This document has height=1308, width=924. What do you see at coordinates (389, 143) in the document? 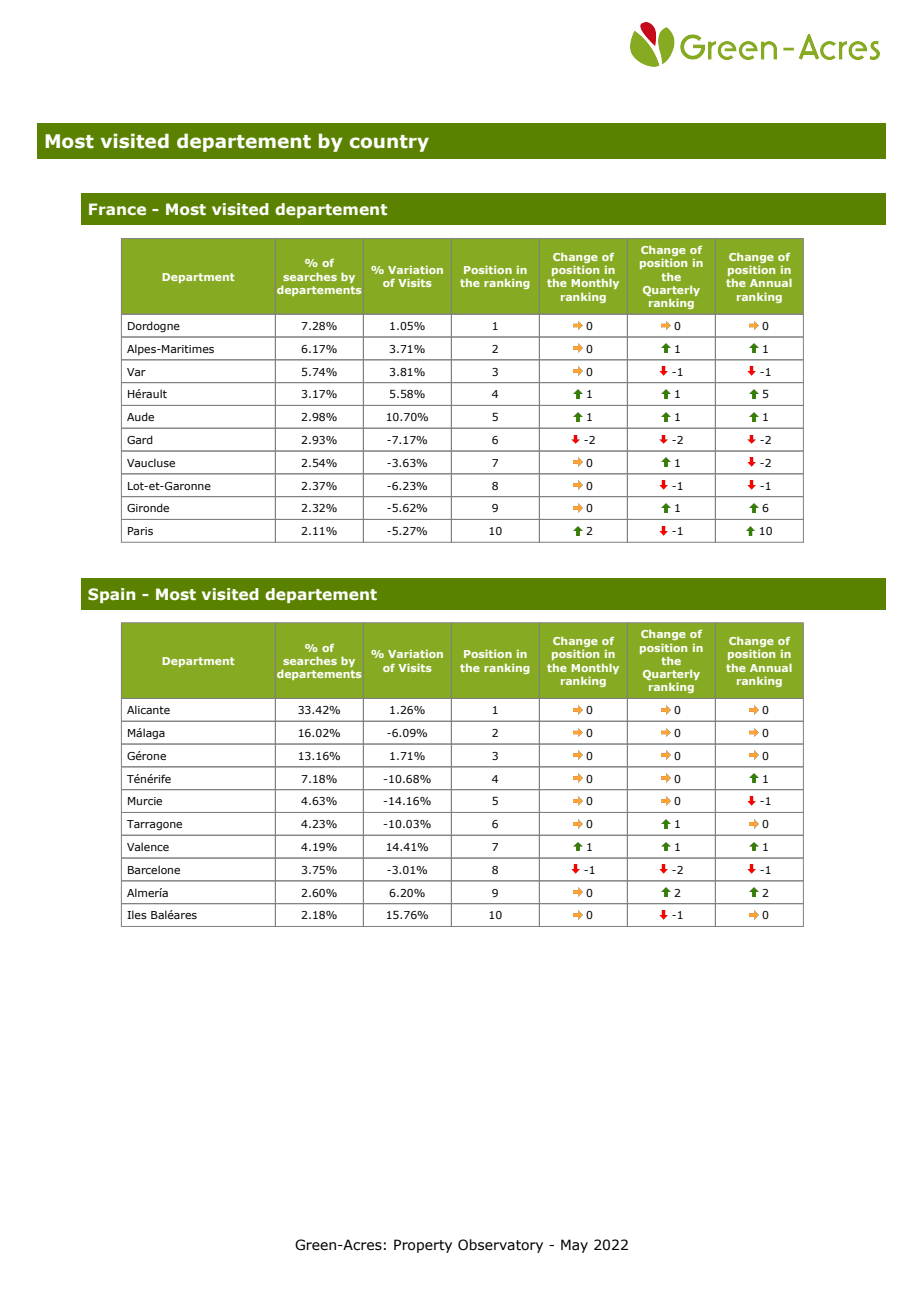
I see `country` at bounding box center [389, 143].
